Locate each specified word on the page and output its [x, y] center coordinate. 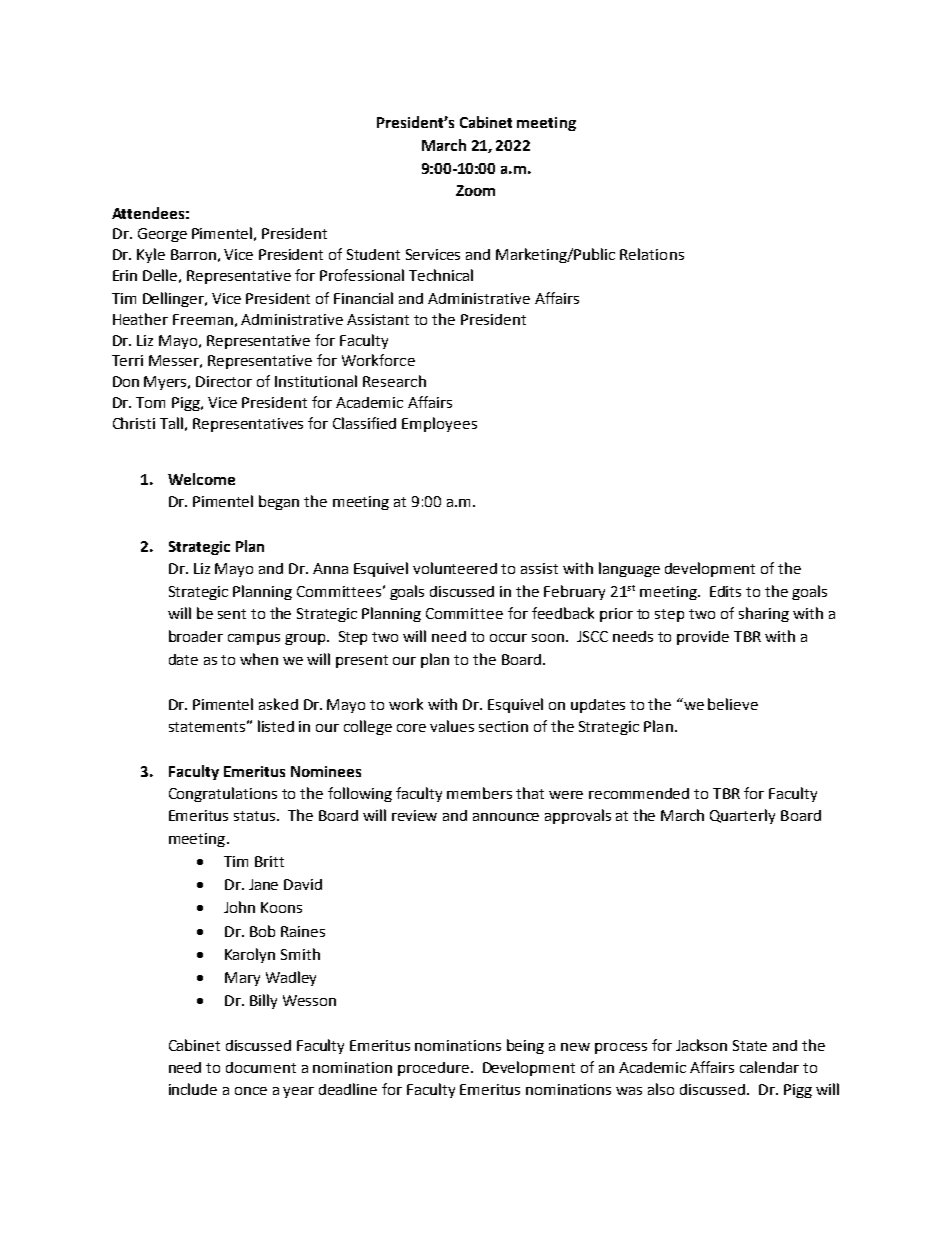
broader [196, 636]
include [193, 1089]
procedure [433, 1069]
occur [508, 638]
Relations [652, 254]
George [162, 235]
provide [703, 638]
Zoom [475, 190]
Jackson [701, 1045]
